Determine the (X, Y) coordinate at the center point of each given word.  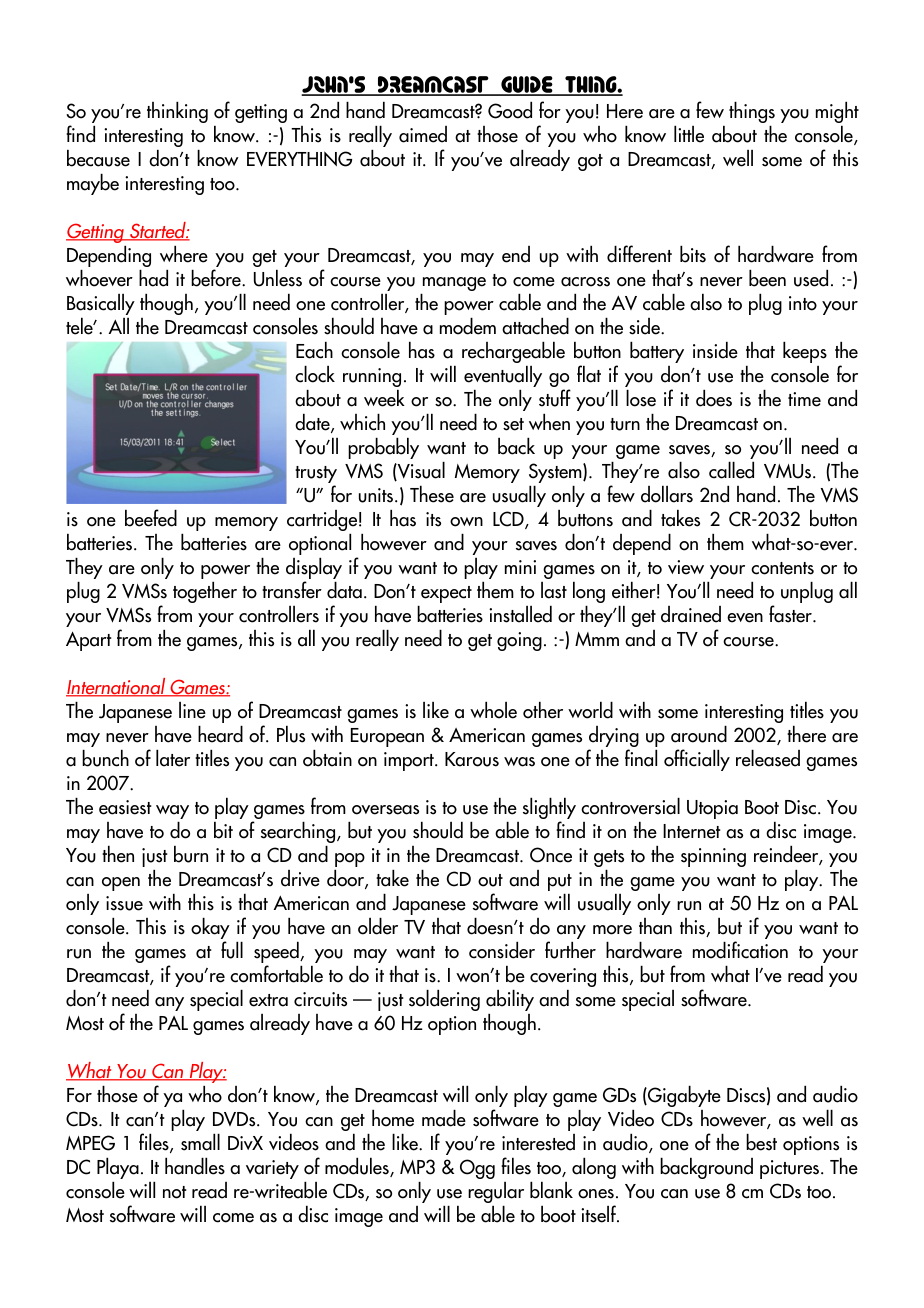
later (173, 758)
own (466, 522)
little (689, 134)
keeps (805, 352)
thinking (177, 112)
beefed (151, 518)
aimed (423, 134)
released (768, 758)
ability (510, 1000)
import (410, 761)
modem (468, 326)
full (232, 950)
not (175, 1192)
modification (740, 950)
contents (782, 568)
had (153, 278)
